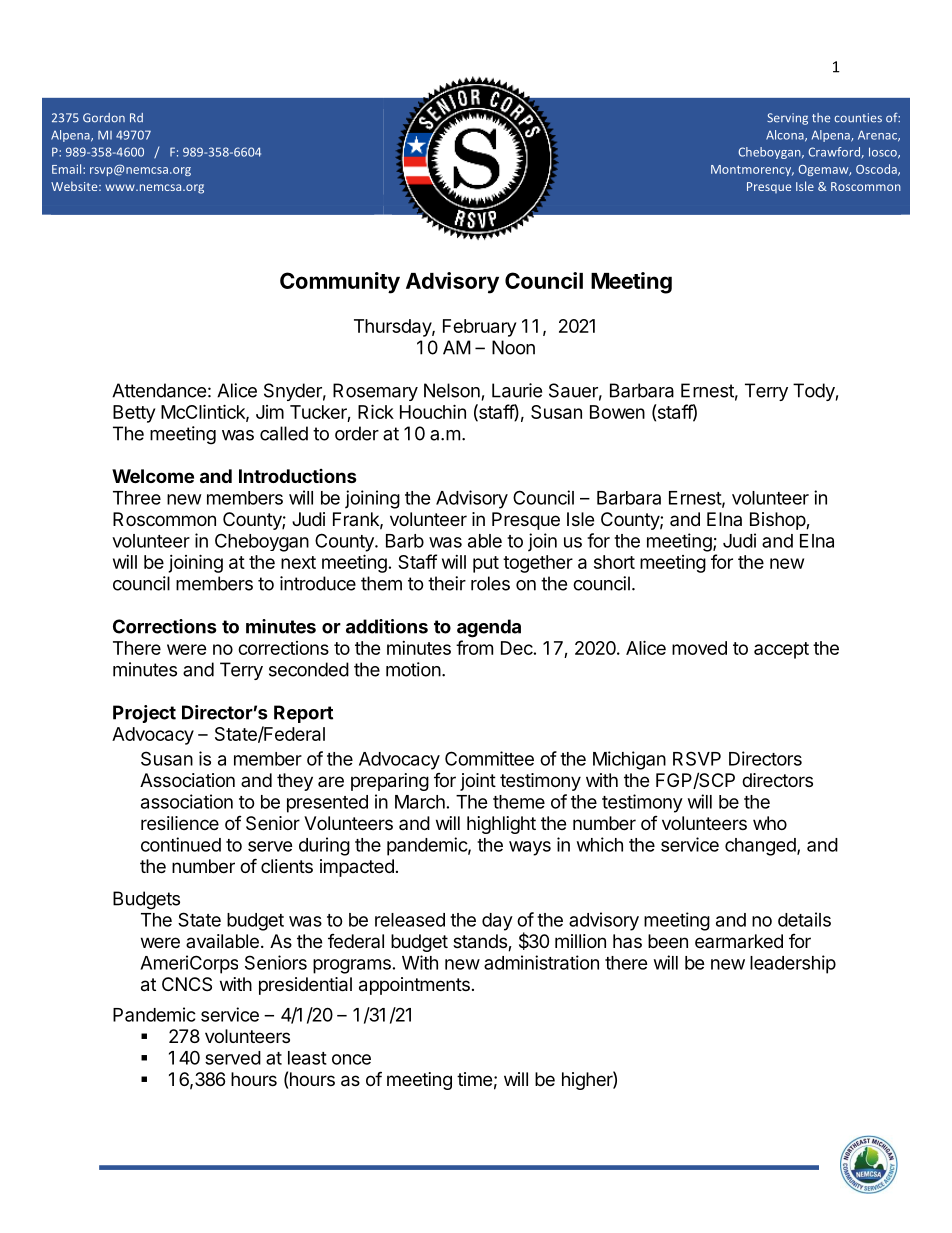  What do you see at coordinates (787, 119) in the screenshot?
I see `Serving` at bounding box center [787, 119].
